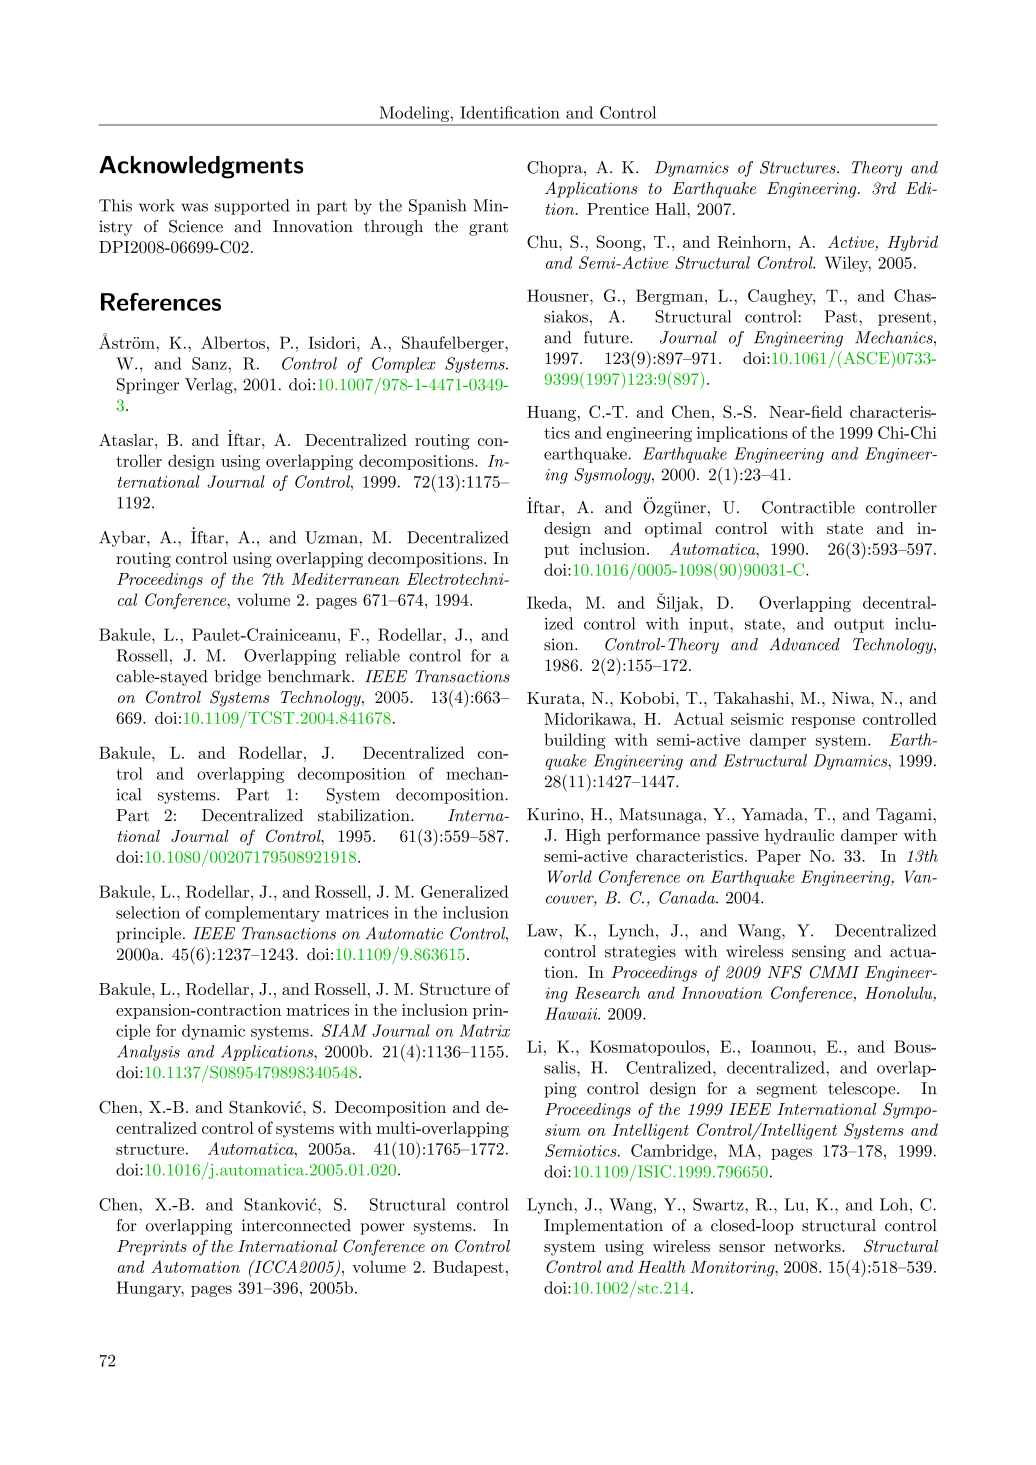 The width and height of the screenshot is (1036, 1465). What do you see at coordinates (556, 169) in the screenshot?
I see `Chopra` at bounding box center [556, 169].
